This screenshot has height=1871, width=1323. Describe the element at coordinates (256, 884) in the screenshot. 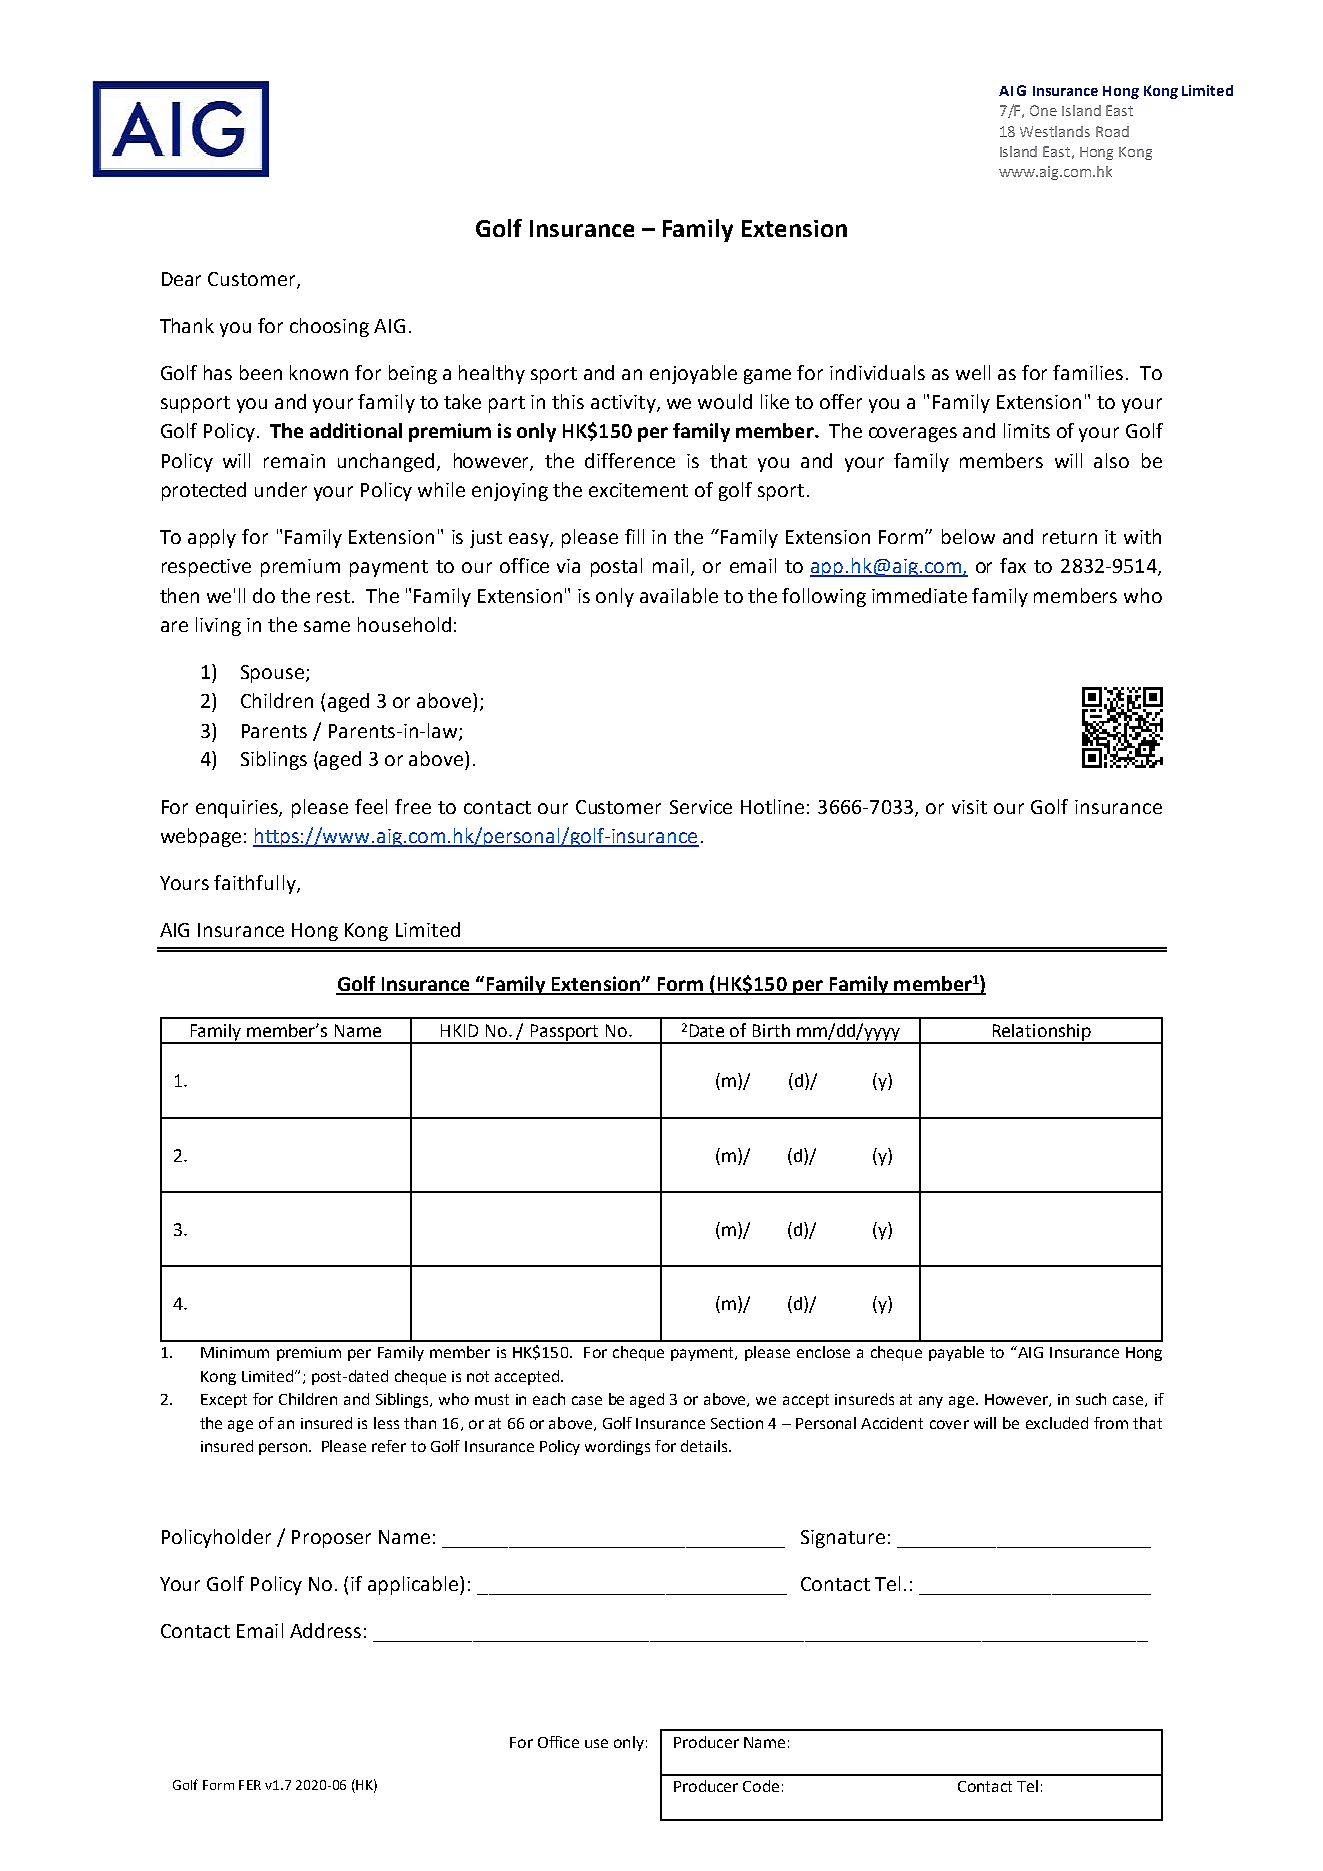

I see `faithfully` at that location.
